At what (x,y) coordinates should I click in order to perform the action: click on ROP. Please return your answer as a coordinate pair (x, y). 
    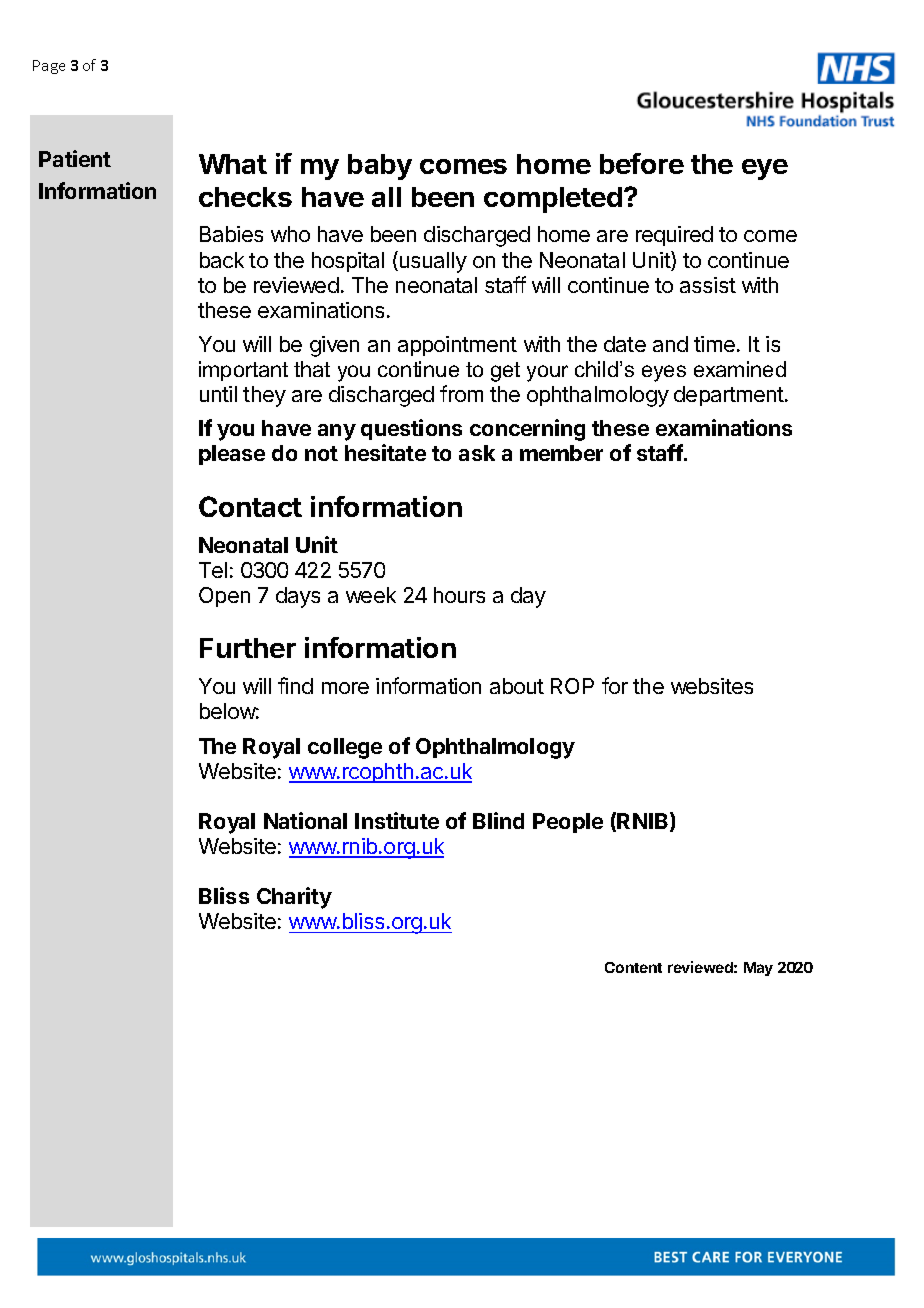
    Looking at the image, I should click on (572, 686).
